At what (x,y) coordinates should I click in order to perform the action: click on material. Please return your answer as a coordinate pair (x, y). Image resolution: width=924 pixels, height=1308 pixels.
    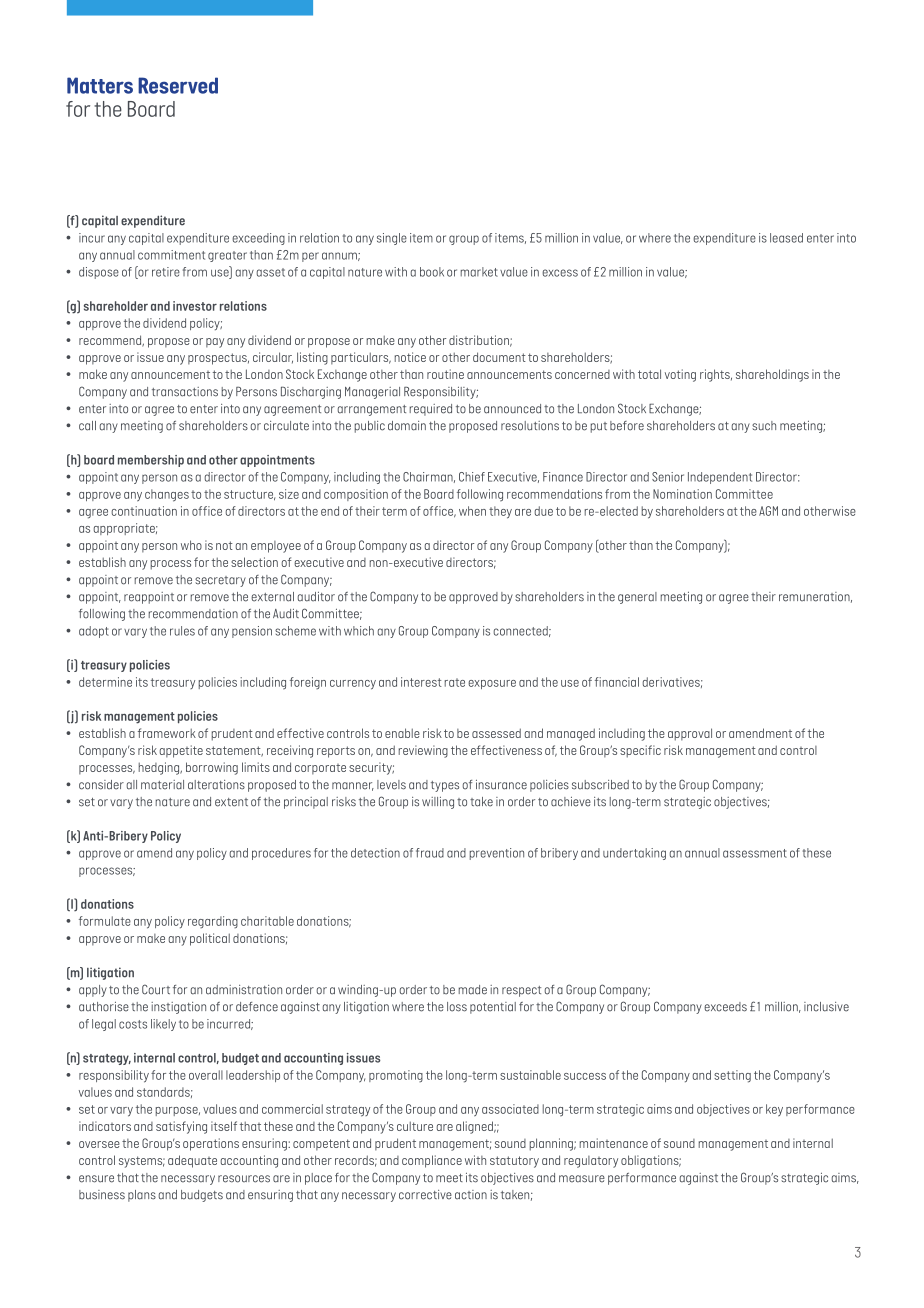
    Looking at the image, I should click on (162, 785).
